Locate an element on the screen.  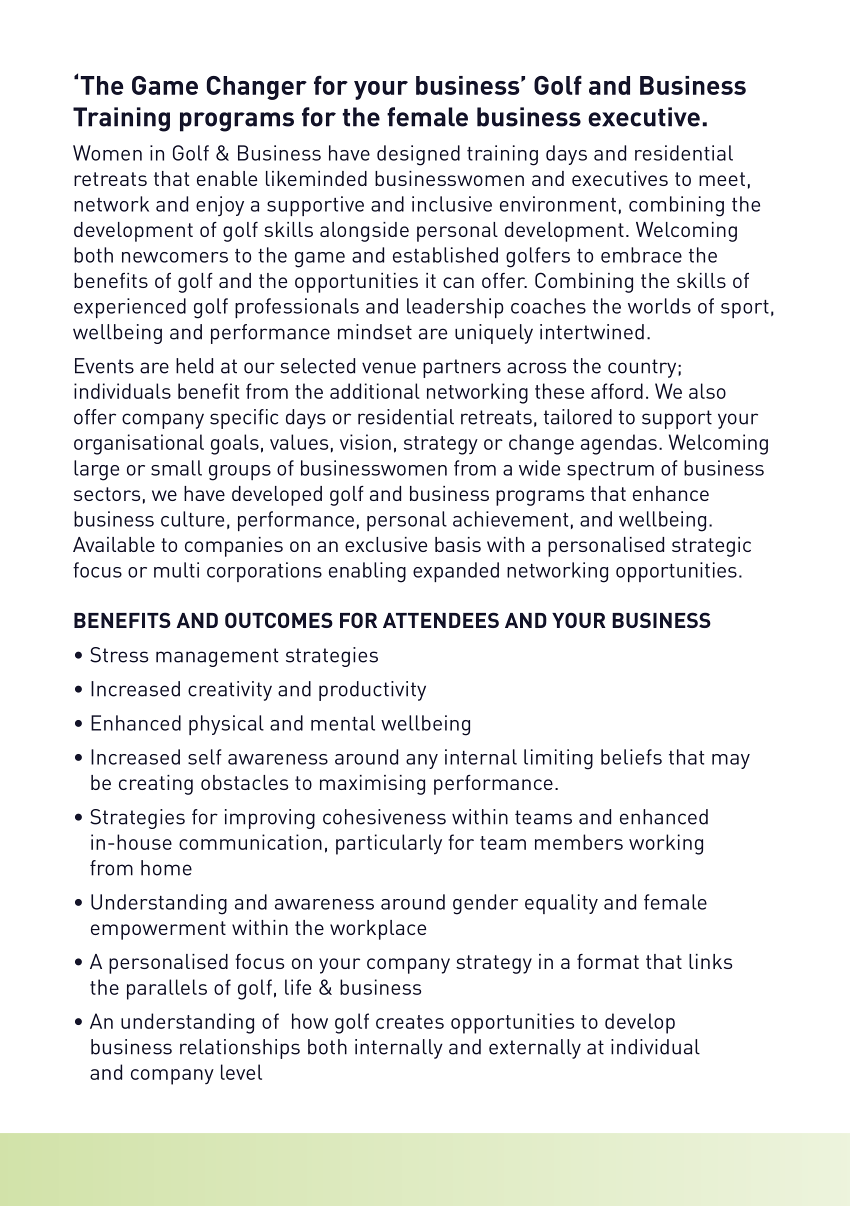
enable is located at coordinates (227, 178).
